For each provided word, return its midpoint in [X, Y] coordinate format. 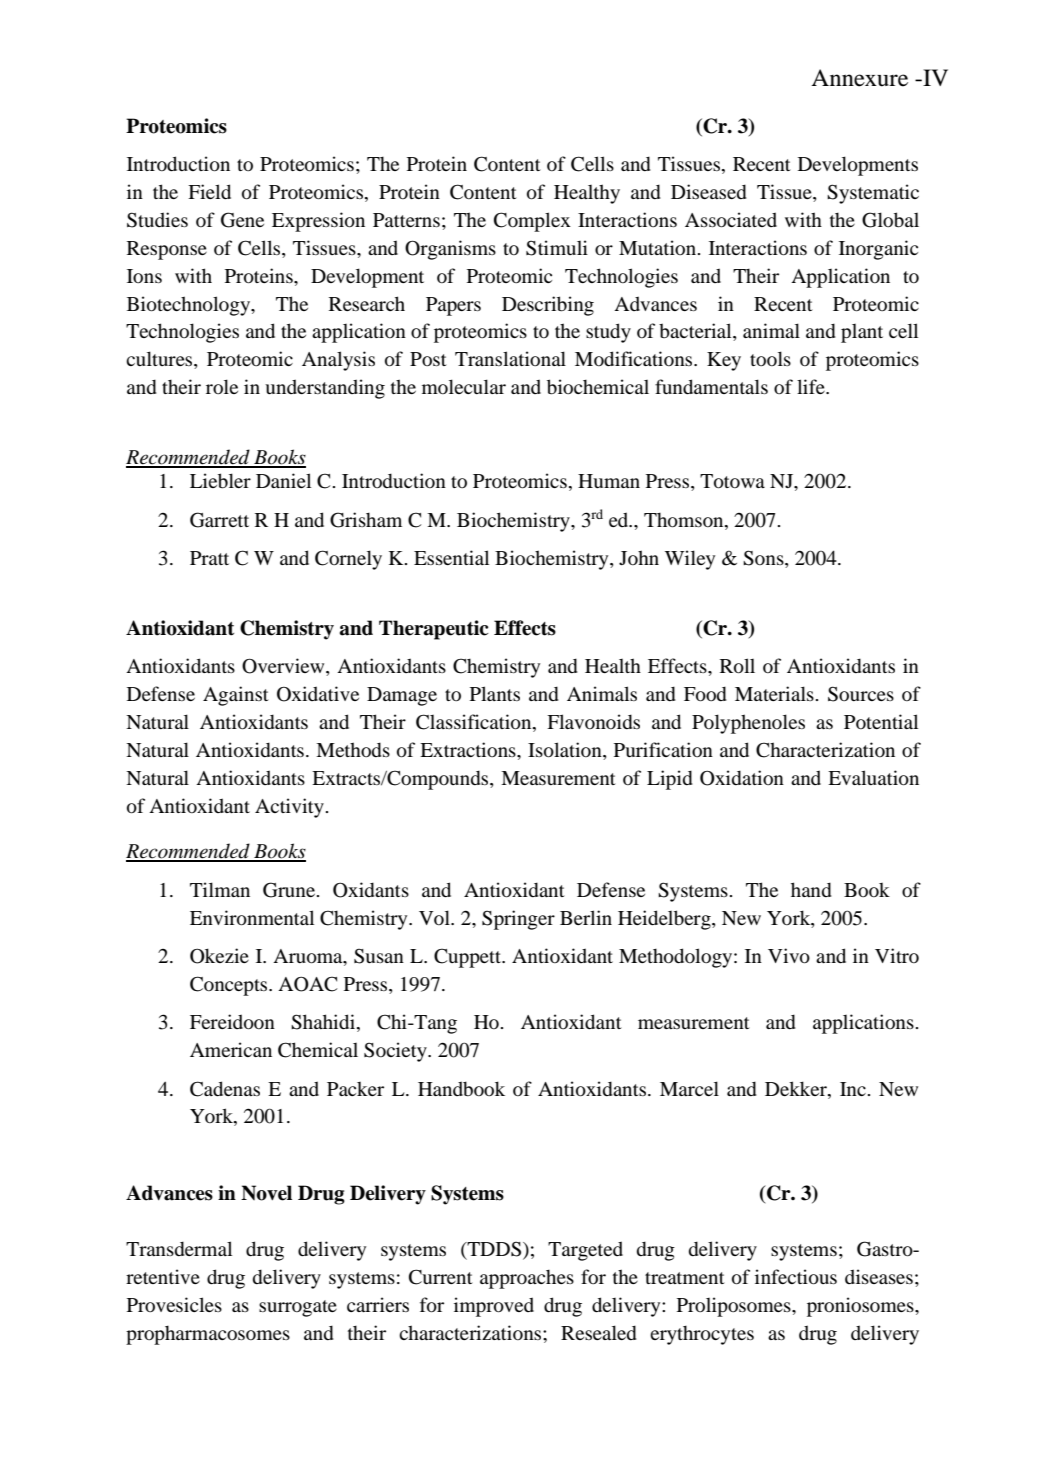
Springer [518, 920]
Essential [451, 557]
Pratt [209, 558]
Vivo [789, 956]
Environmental [252, 918]
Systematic [873, 194]
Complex [532, 222]
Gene [242, 220]
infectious [796, 1277]
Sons [764, 559]
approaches [527, 1279]
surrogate [298, 1308]
